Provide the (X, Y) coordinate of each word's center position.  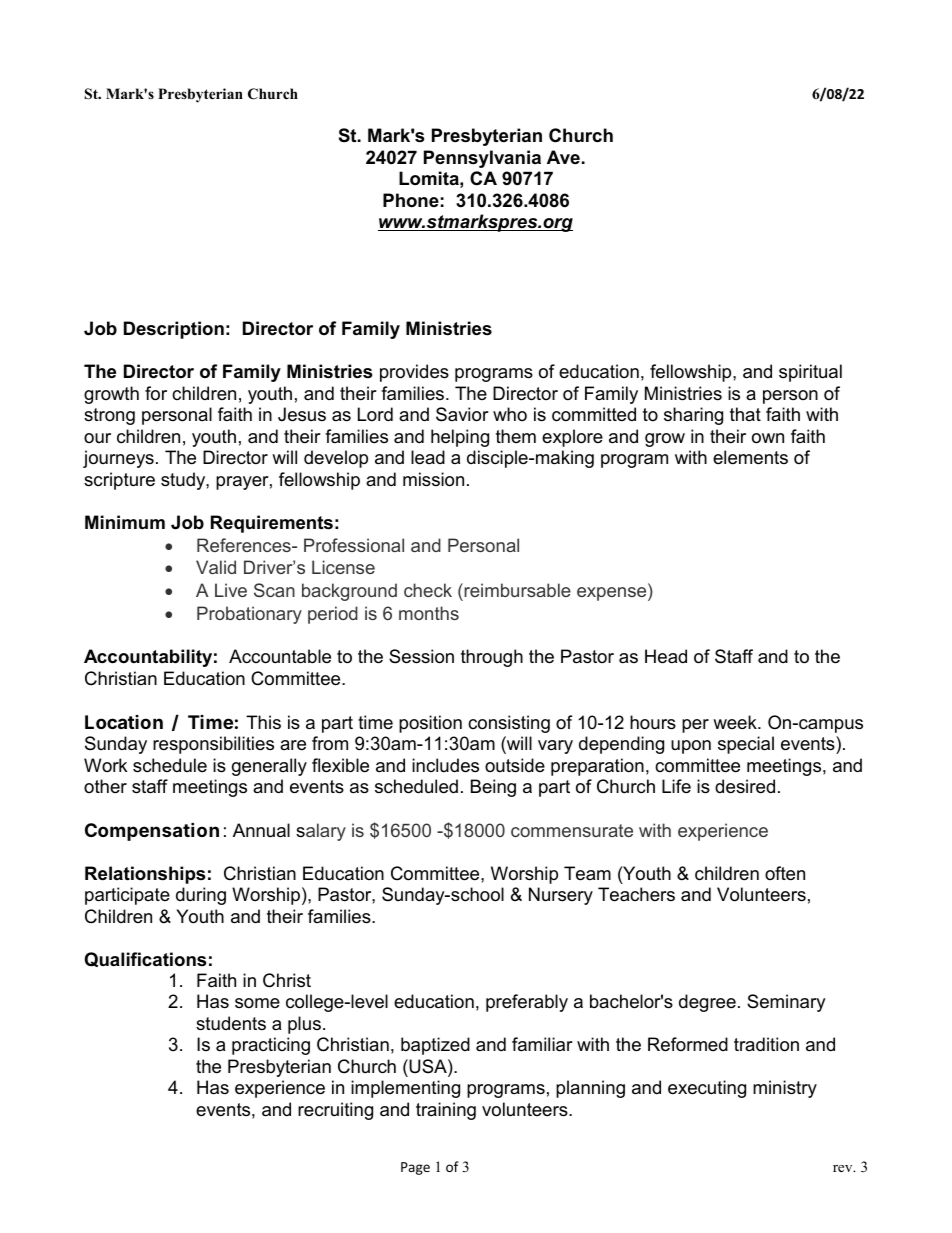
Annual (261, 830)
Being (493, 788)
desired (745, 786)
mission (433, 479)
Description (174, 330)
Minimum (125, 522)
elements (750, 457)
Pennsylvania (482, 159)
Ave (563, 157)
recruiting (335, 1111)
